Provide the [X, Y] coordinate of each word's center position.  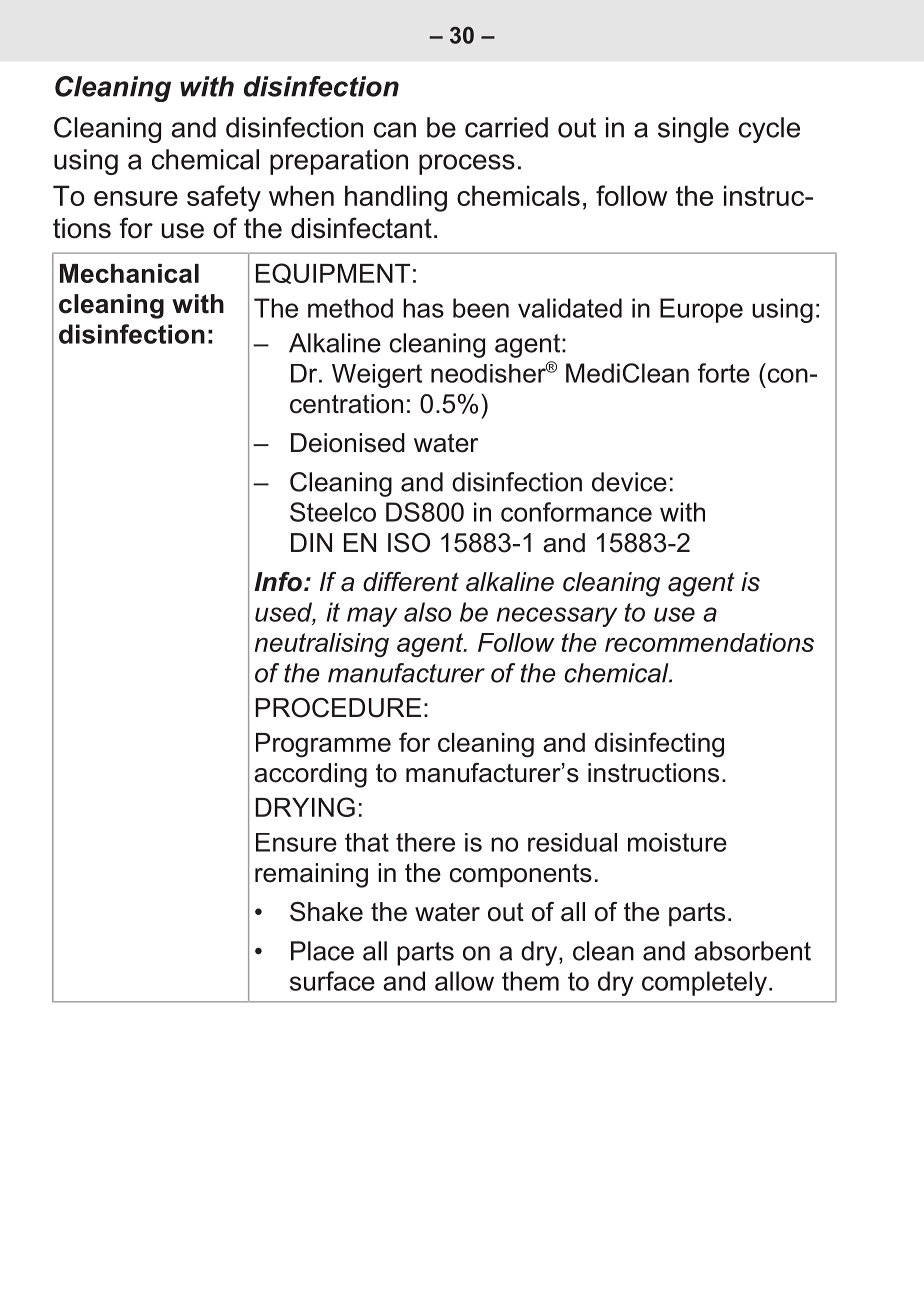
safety [224, 198]
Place [322, 951]
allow [464, 981]
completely [704, 983]
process [467, 164]
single [693, 130]
